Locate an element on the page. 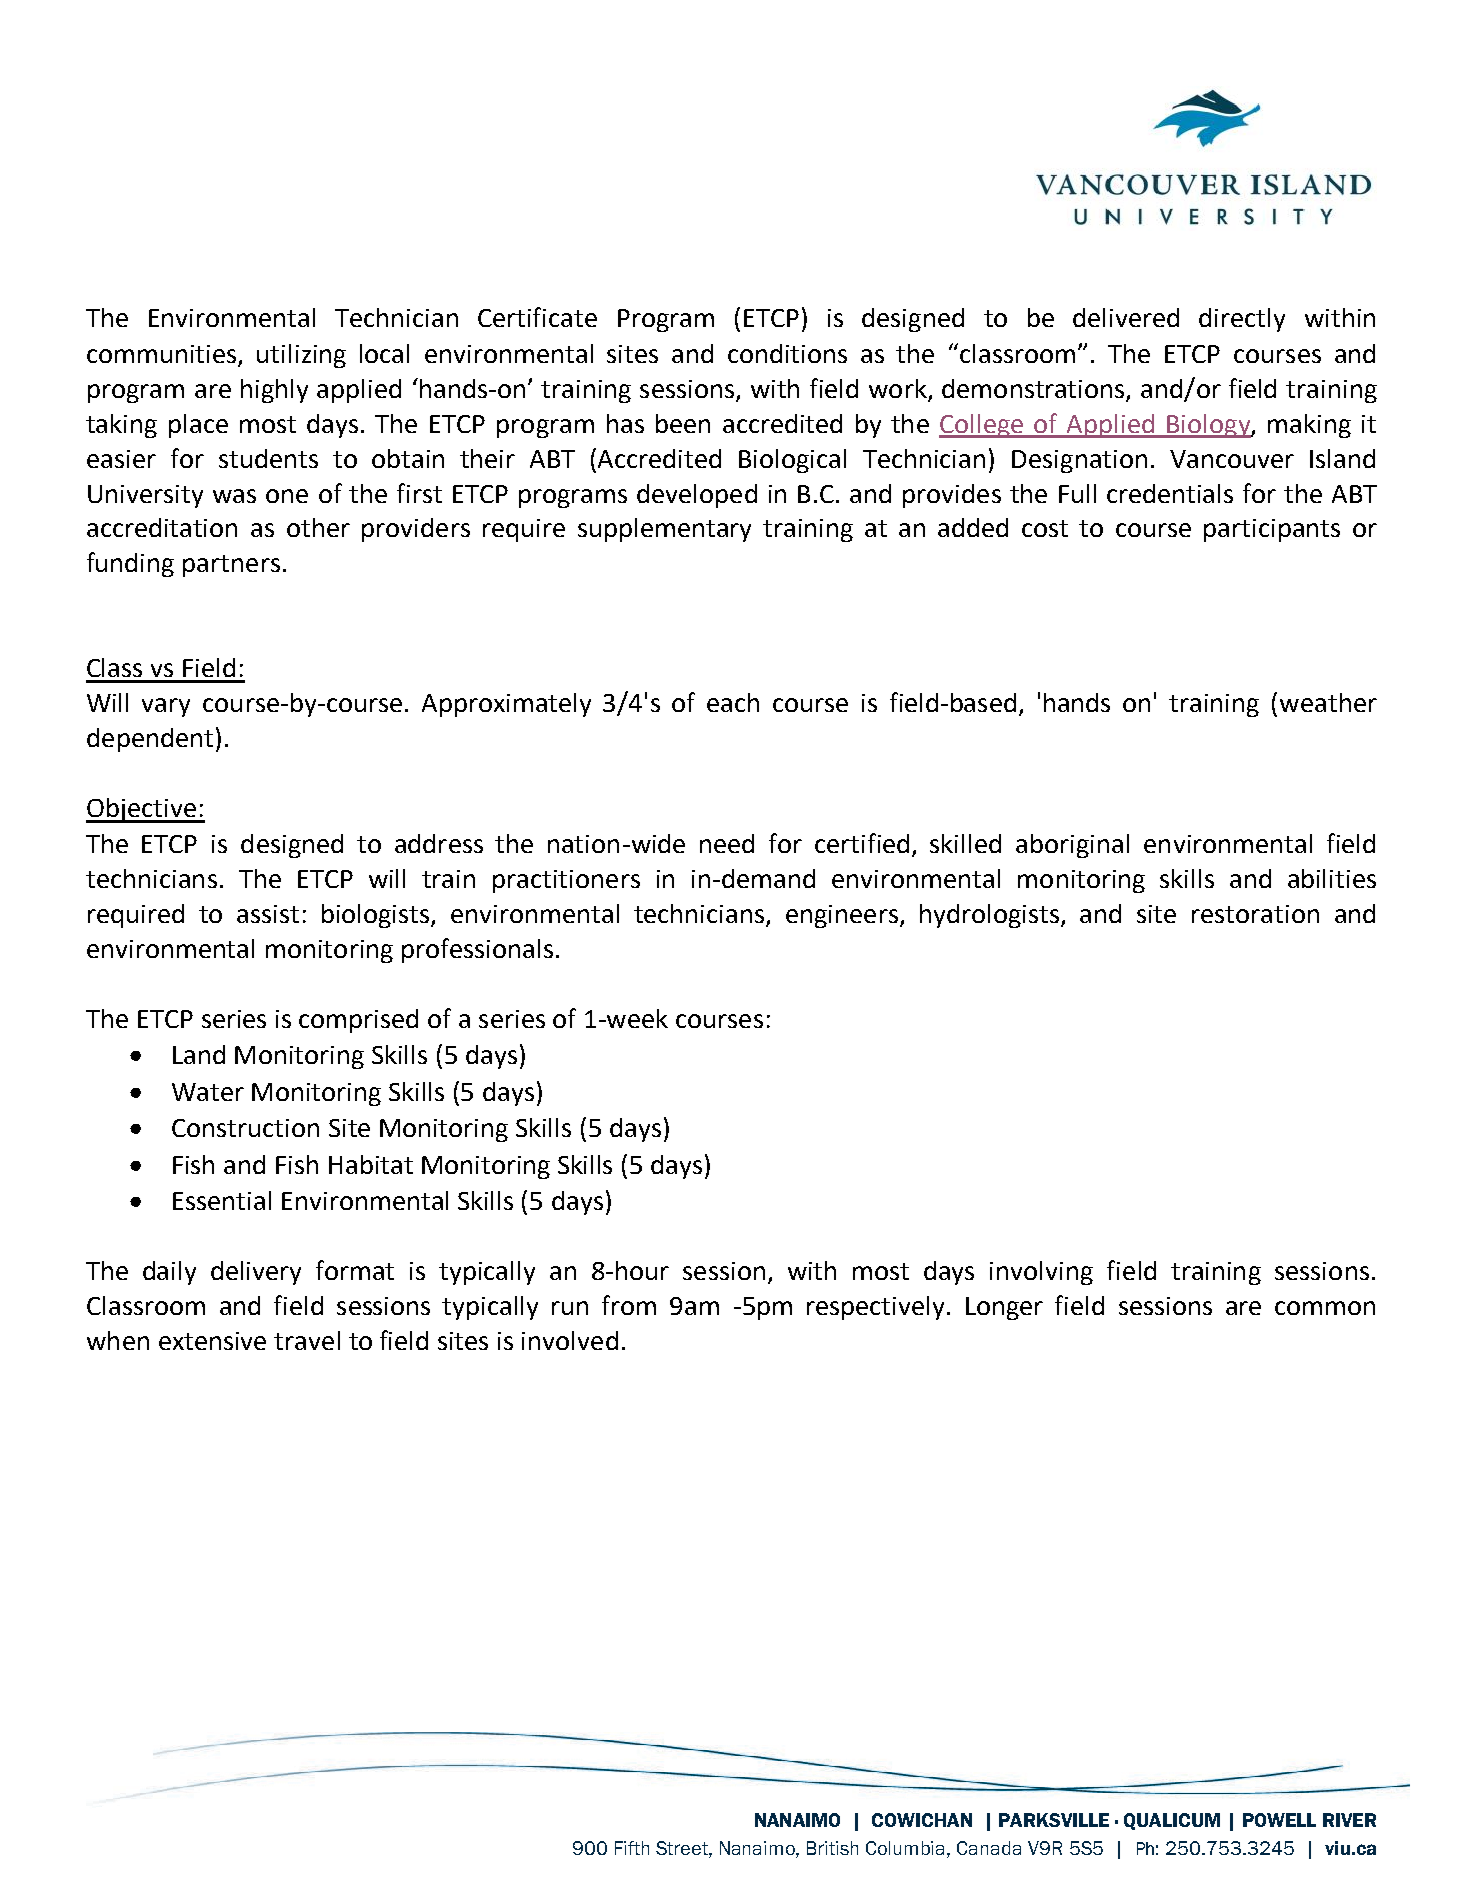  utilizing is located at coordinates (301, 356).
